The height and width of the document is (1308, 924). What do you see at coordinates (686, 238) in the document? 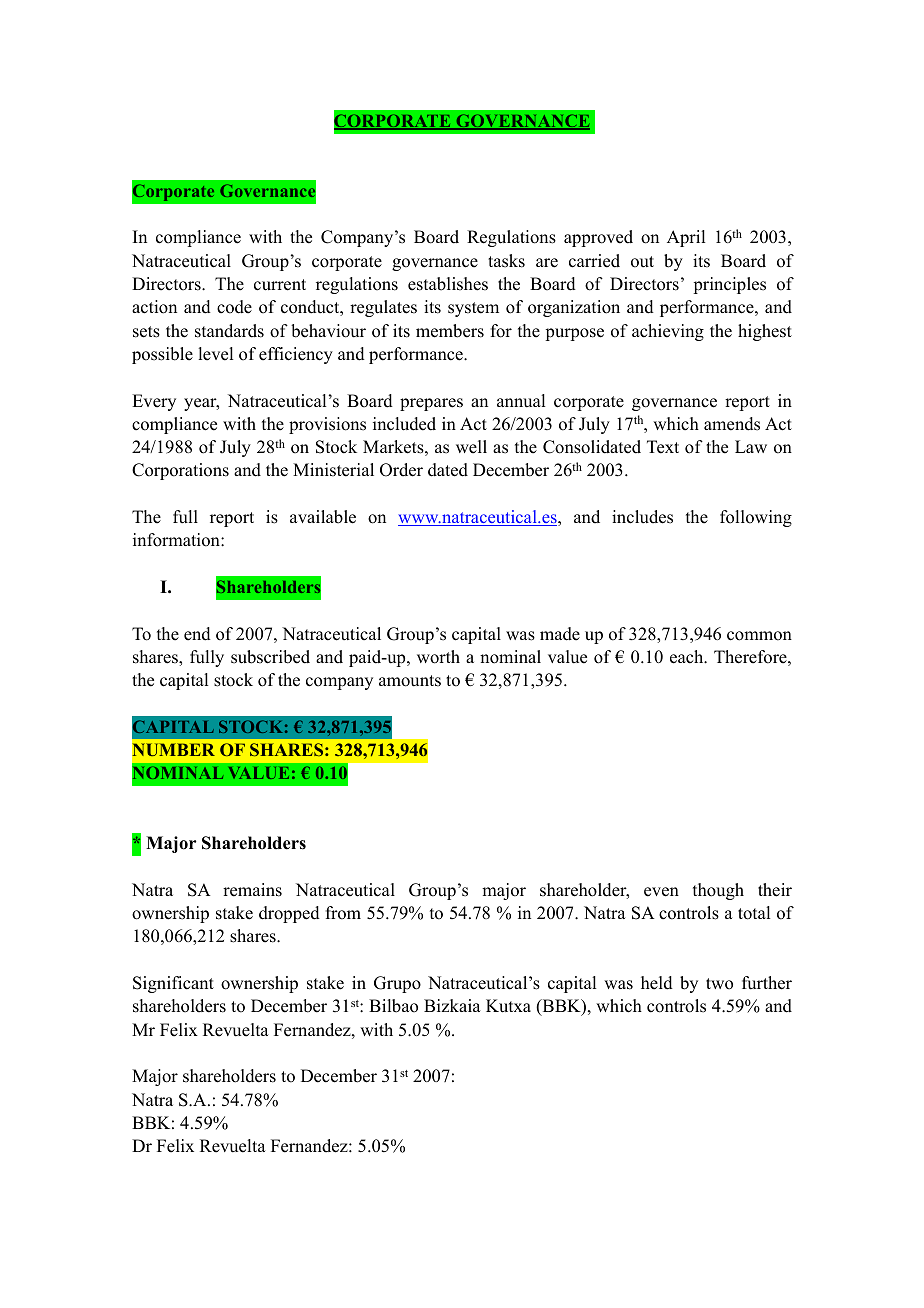
I see `April` at bounding box center [686, 238].
